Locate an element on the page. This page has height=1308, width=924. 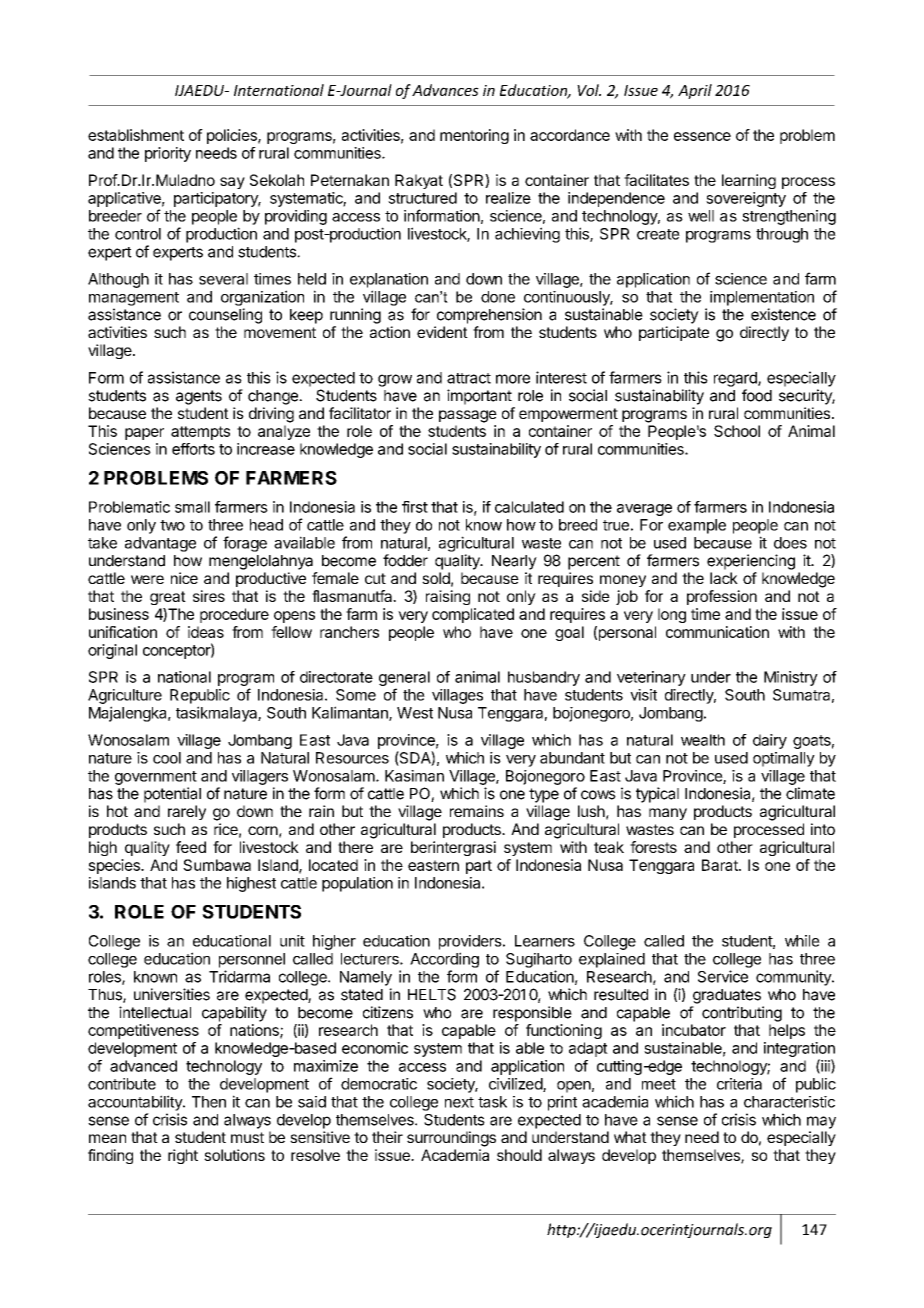
right is located at coordinates (183, 1156).
